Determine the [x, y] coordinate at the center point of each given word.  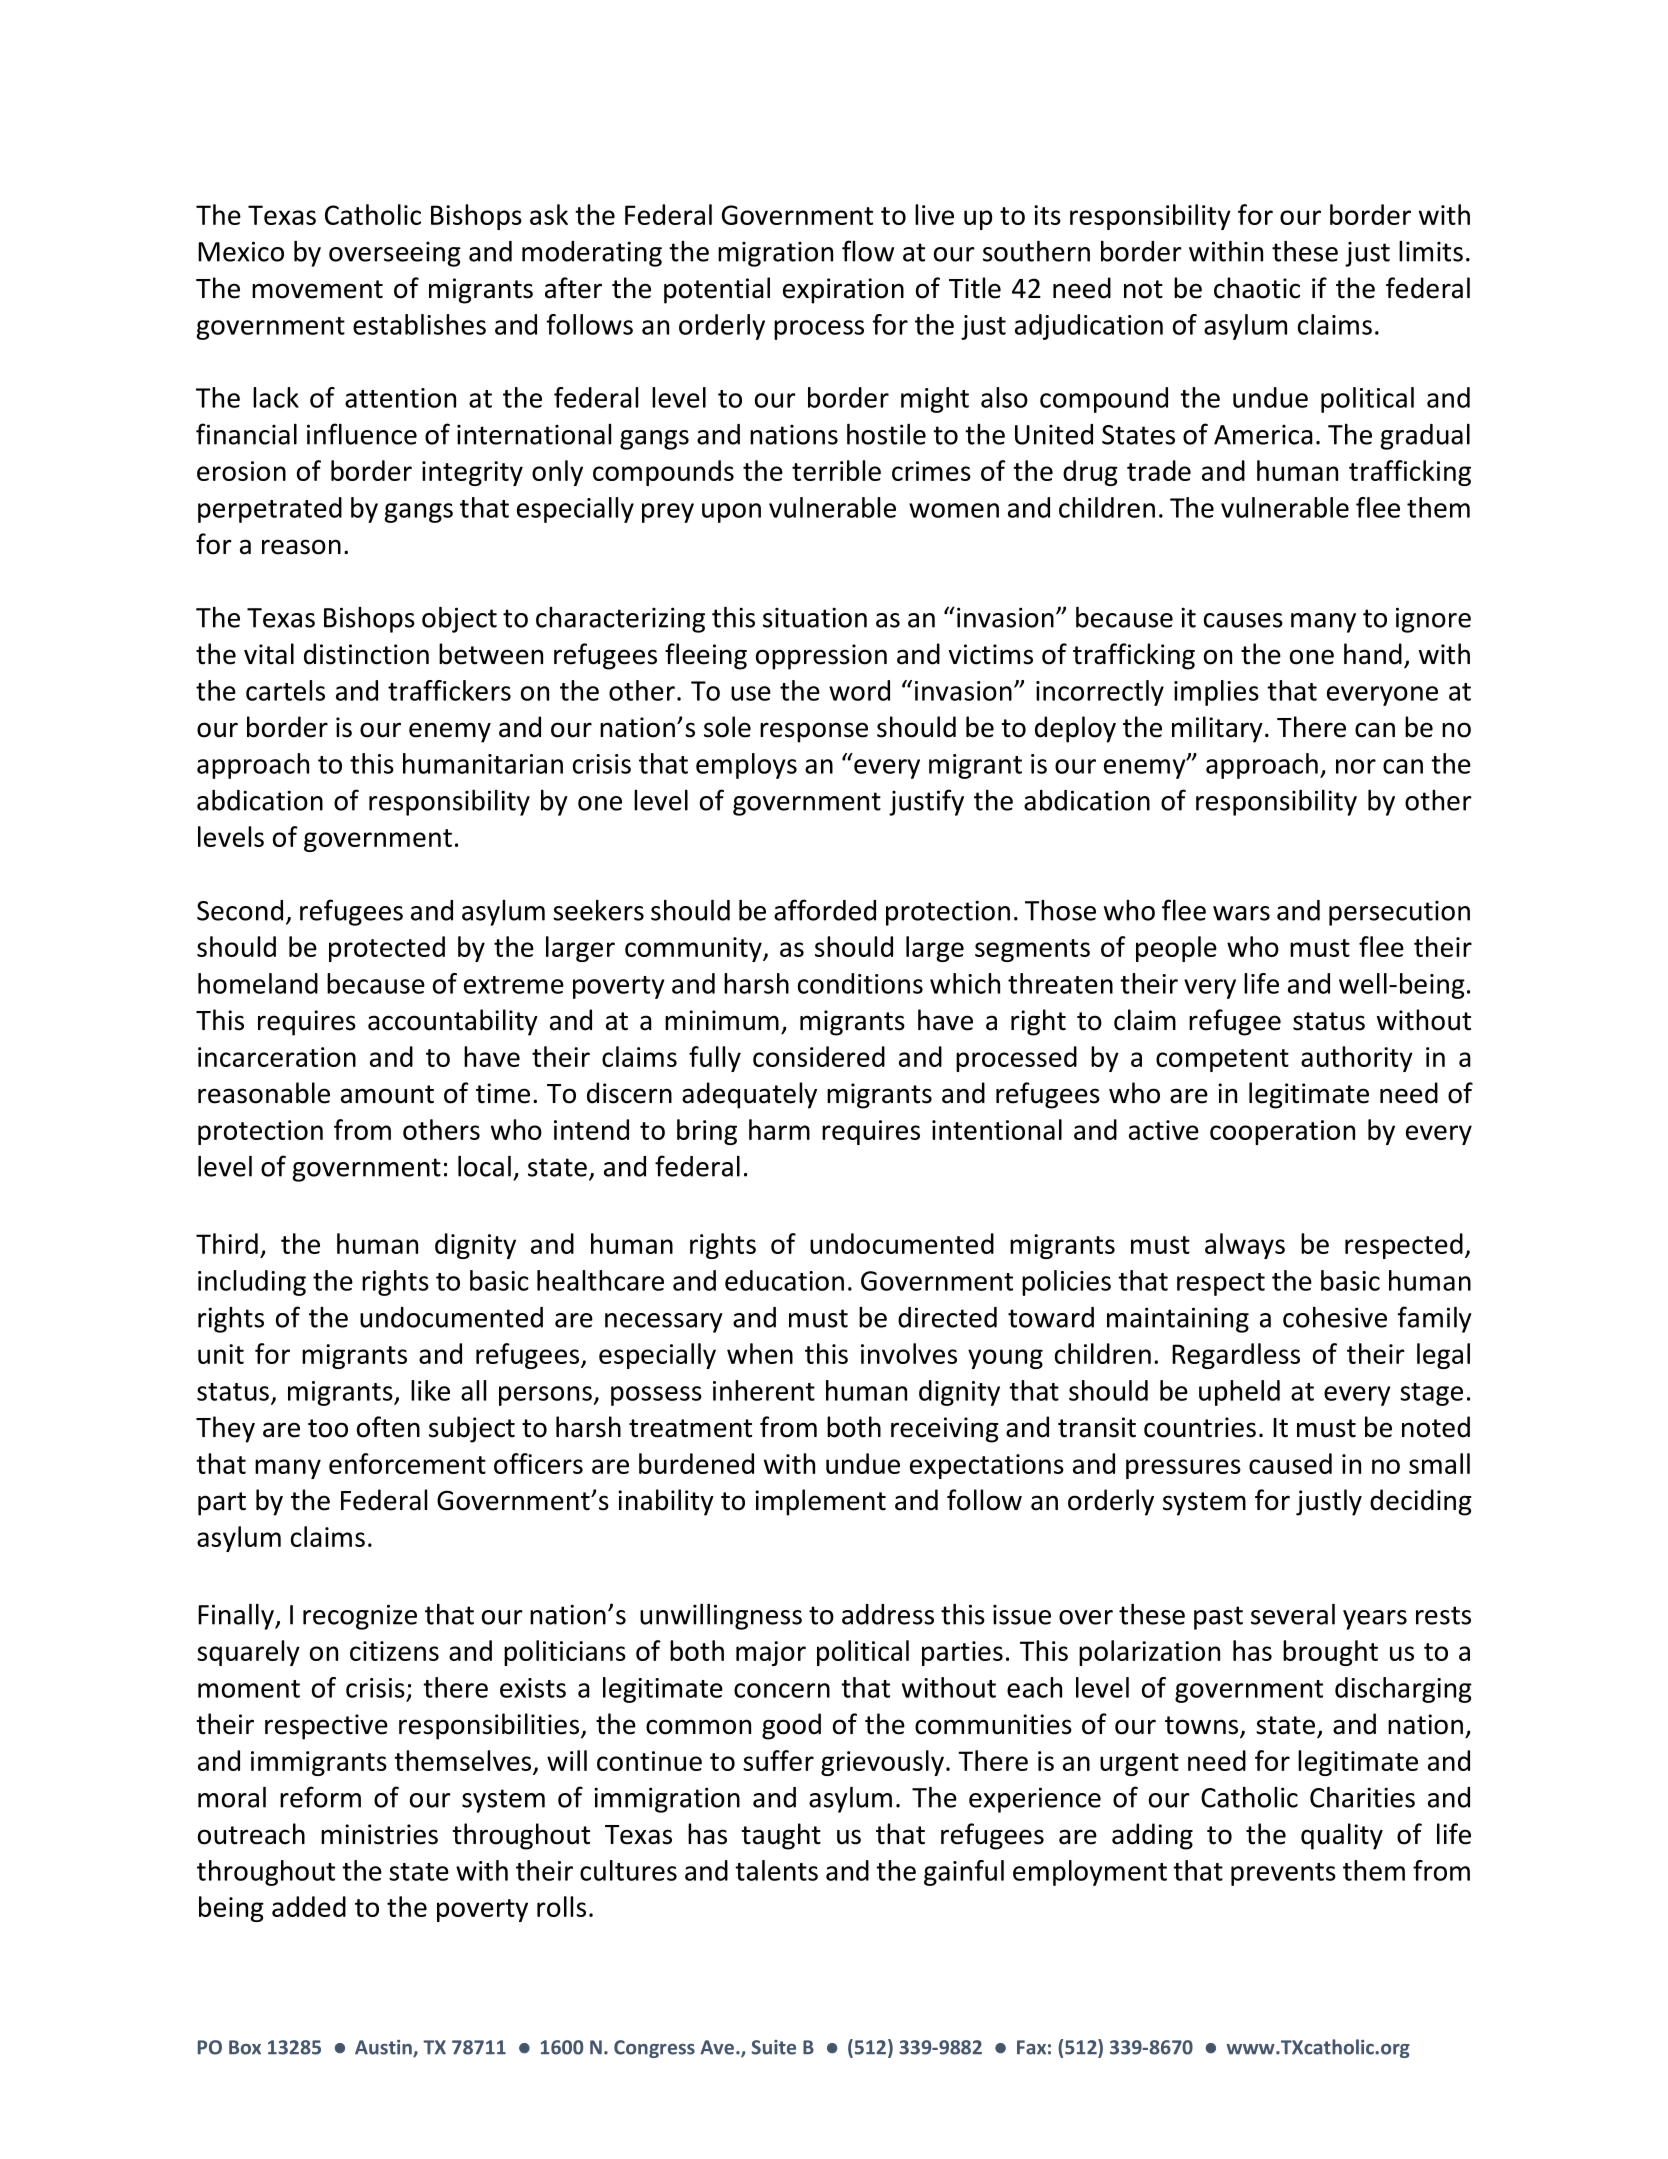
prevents [1283, 1874]
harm [779, 1129]
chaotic [1257, 288]
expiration [843, 291]
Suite [773, 2047]
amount [387, 1094]
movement [317, 289]
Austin [384, 2048]
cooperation [1282, 1132]
